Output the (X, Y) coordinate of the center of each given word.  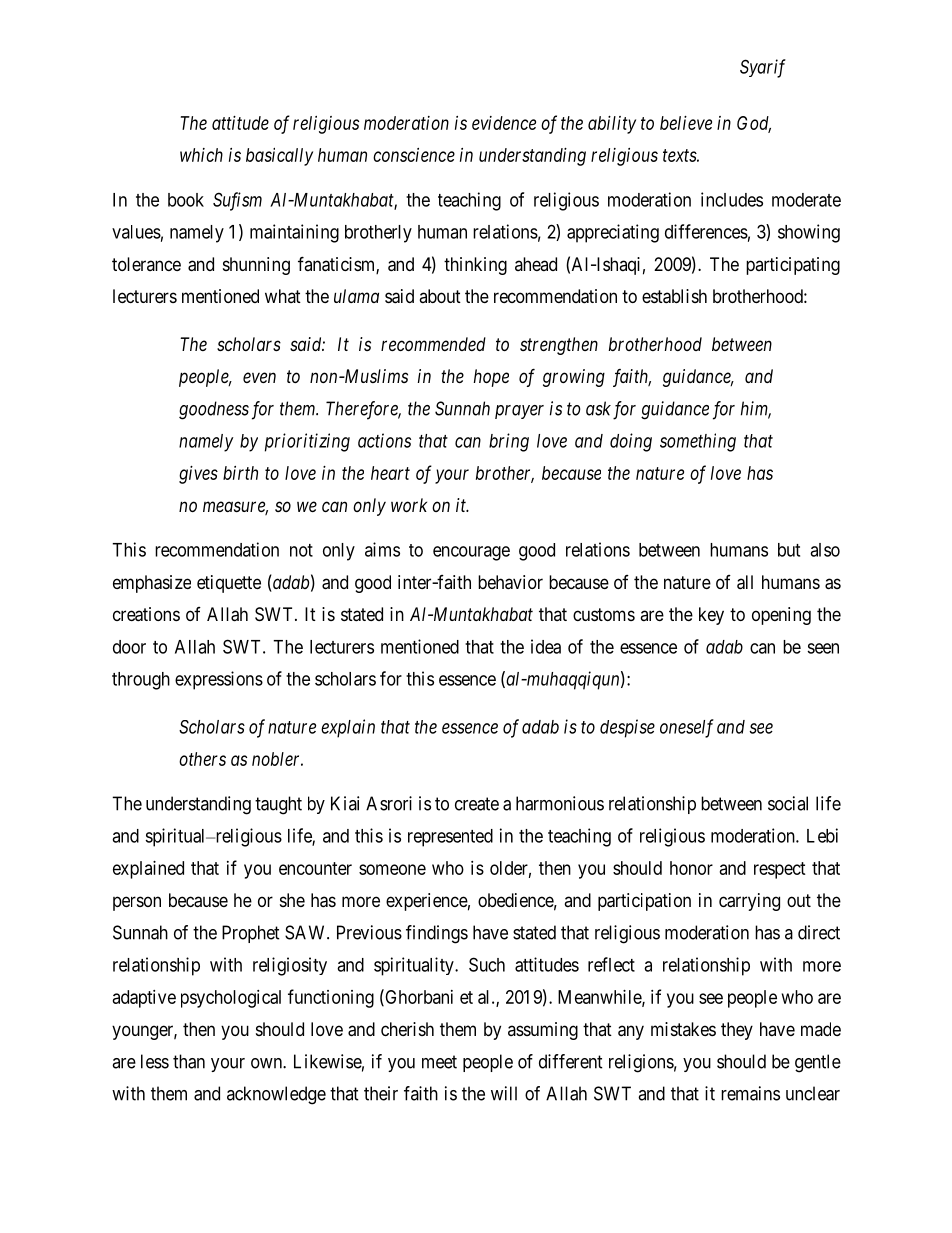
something (698, 442)
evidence (504, 123)
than (189, 1061)
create (477, 804)
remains (750, 1093)
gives (198, 475)
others (202, 759)
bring (509, 442)
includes (732, 199)
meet (439, 1062)
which (201, 155)
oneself (687, 728)
